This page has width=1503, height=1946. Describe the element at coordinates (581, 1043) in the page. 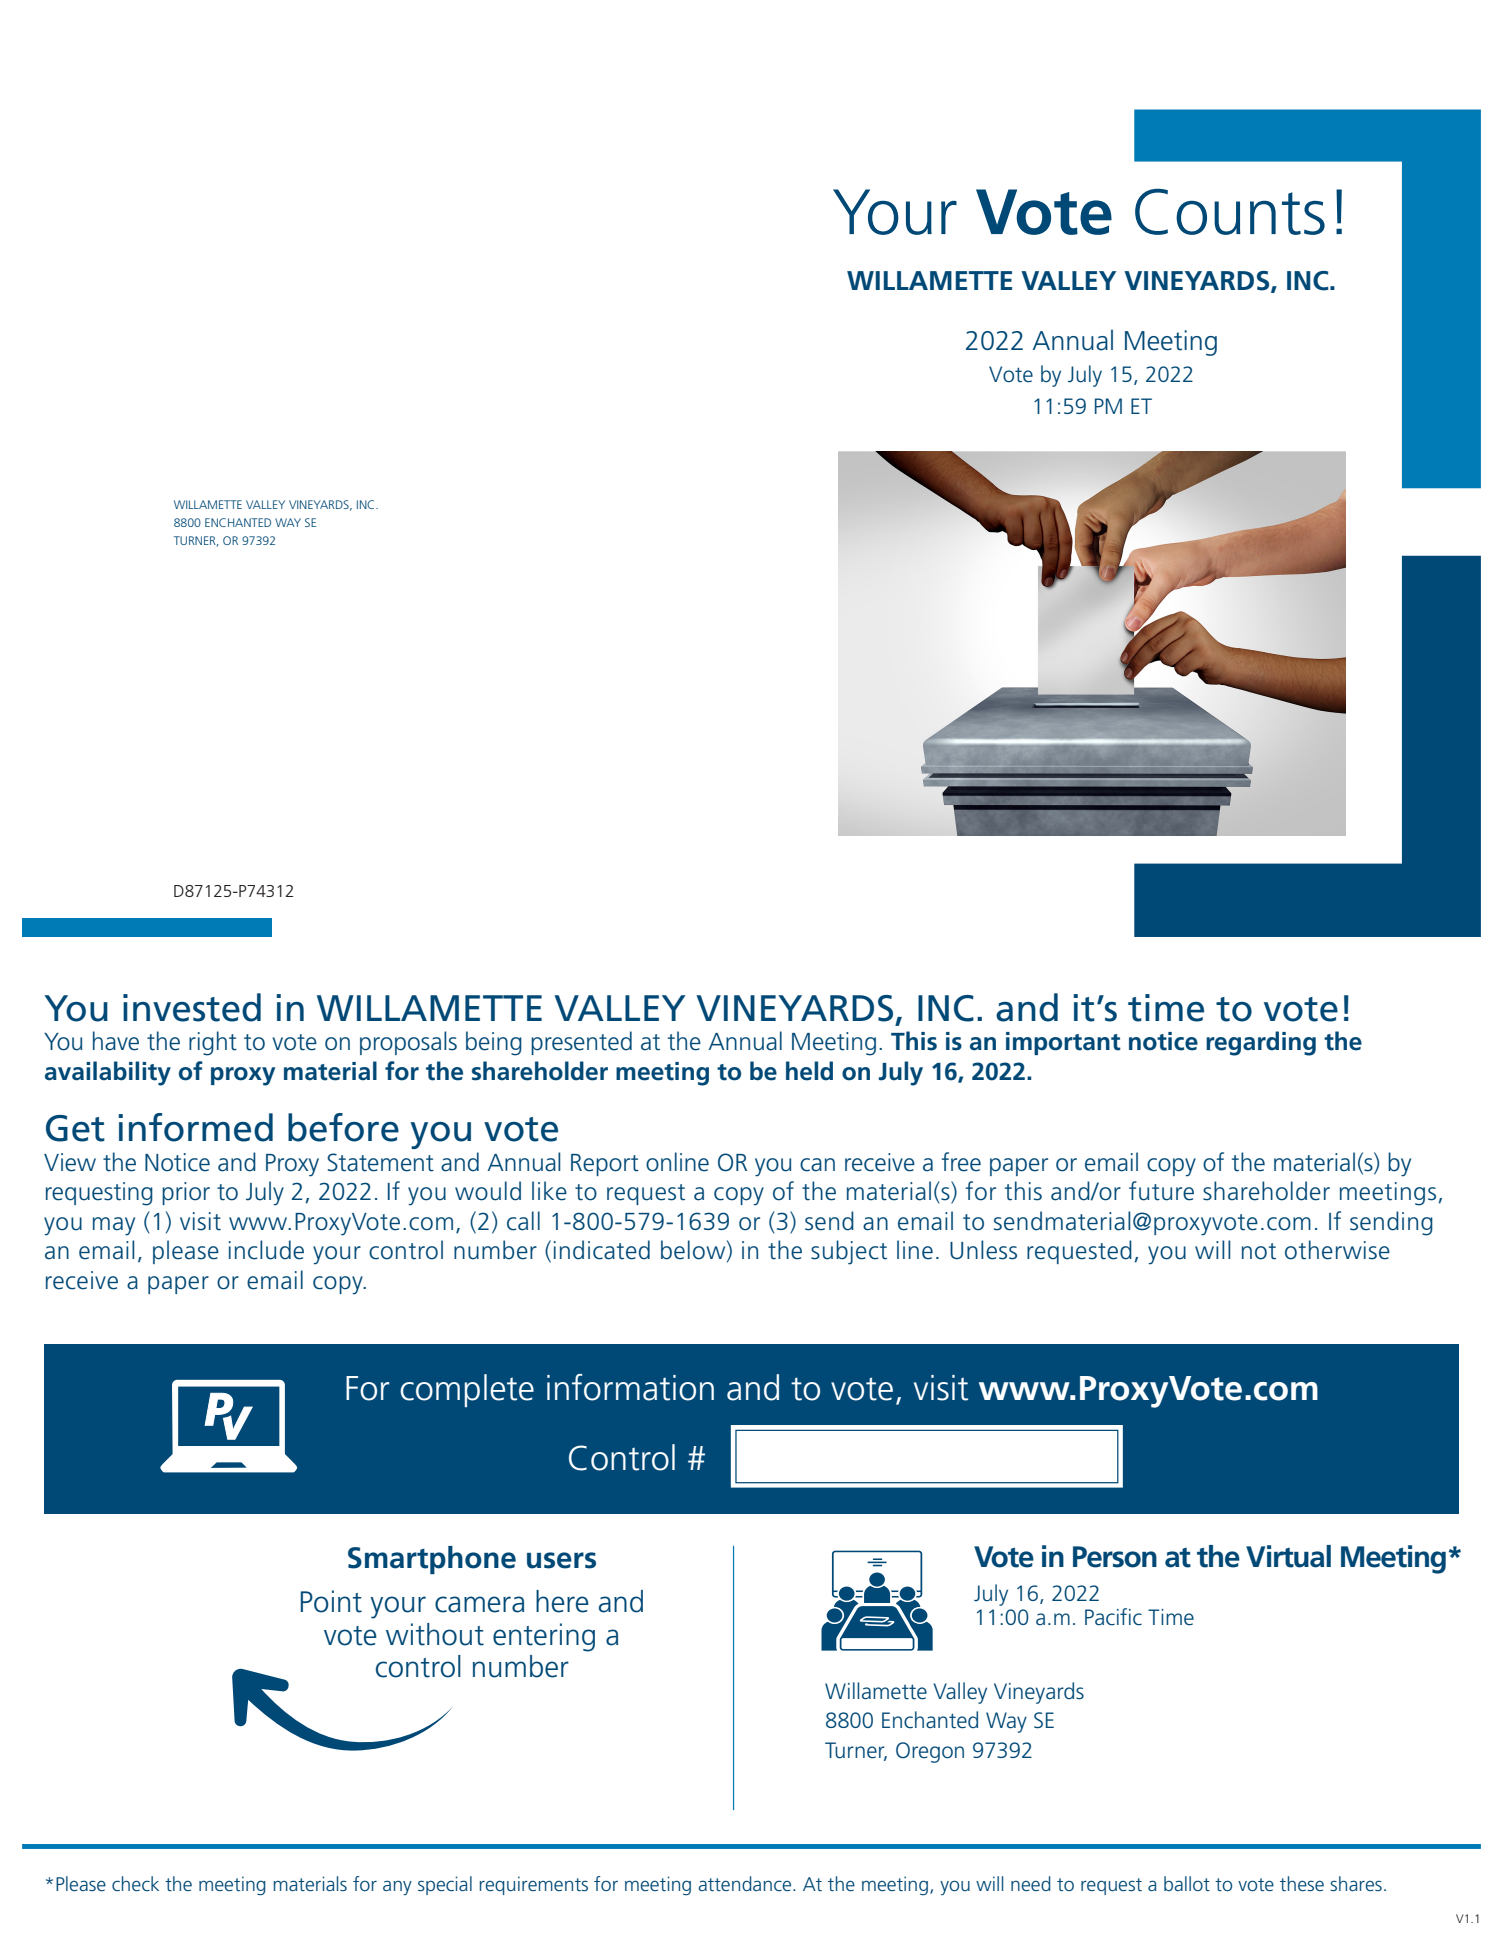

I see `presented` at that location.
